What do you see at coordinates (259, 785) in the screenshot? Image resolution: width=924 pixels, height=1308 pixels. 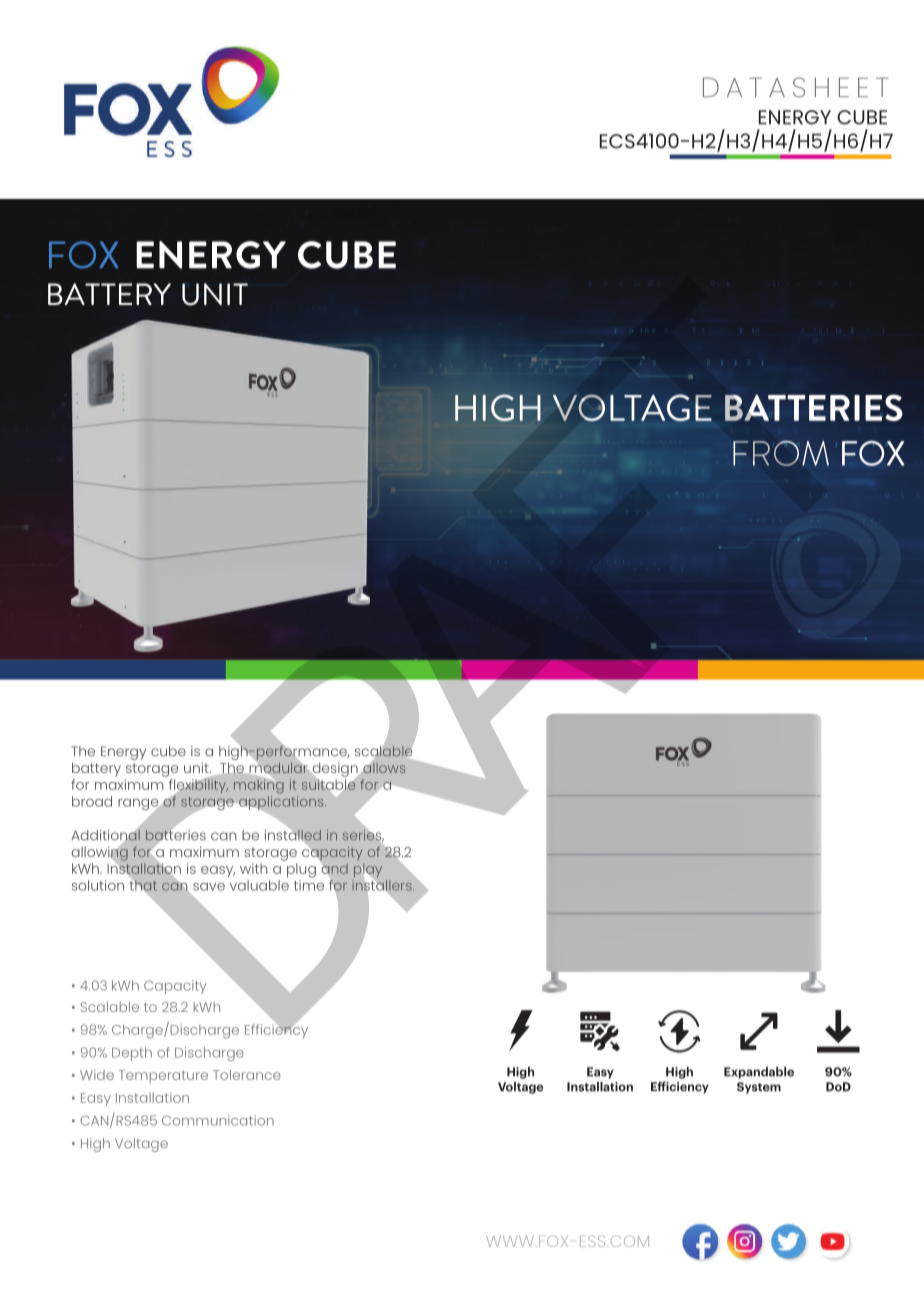 I see `making` at bounding box center [259, 785].
